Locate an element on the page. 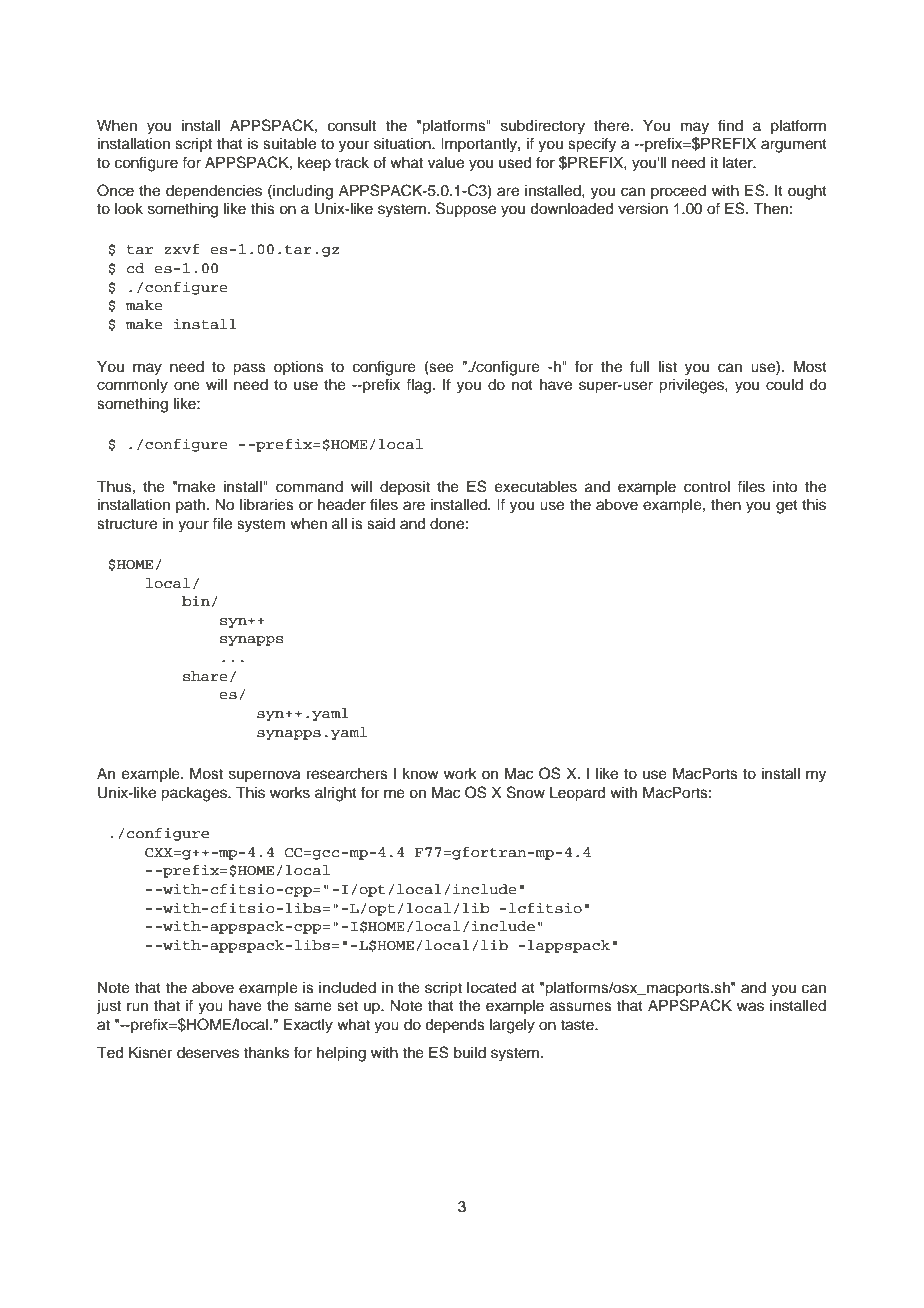 This document has height=1308, width=924. dependencies is located at coordinates (214, 192).
